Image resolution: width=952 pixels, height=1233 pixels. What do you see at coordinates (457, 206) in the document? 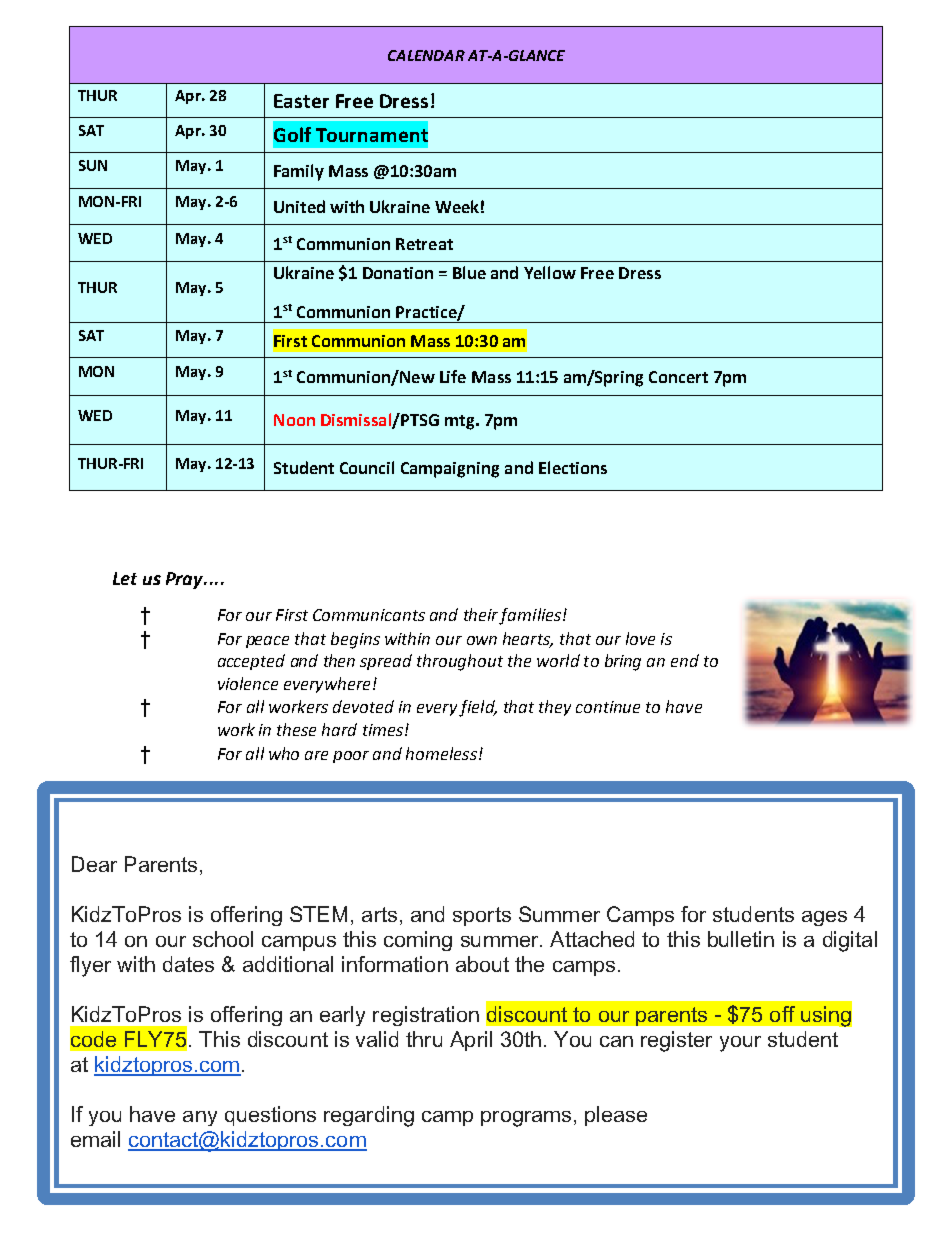
I see `Week` at bounding box center [457, 206].
